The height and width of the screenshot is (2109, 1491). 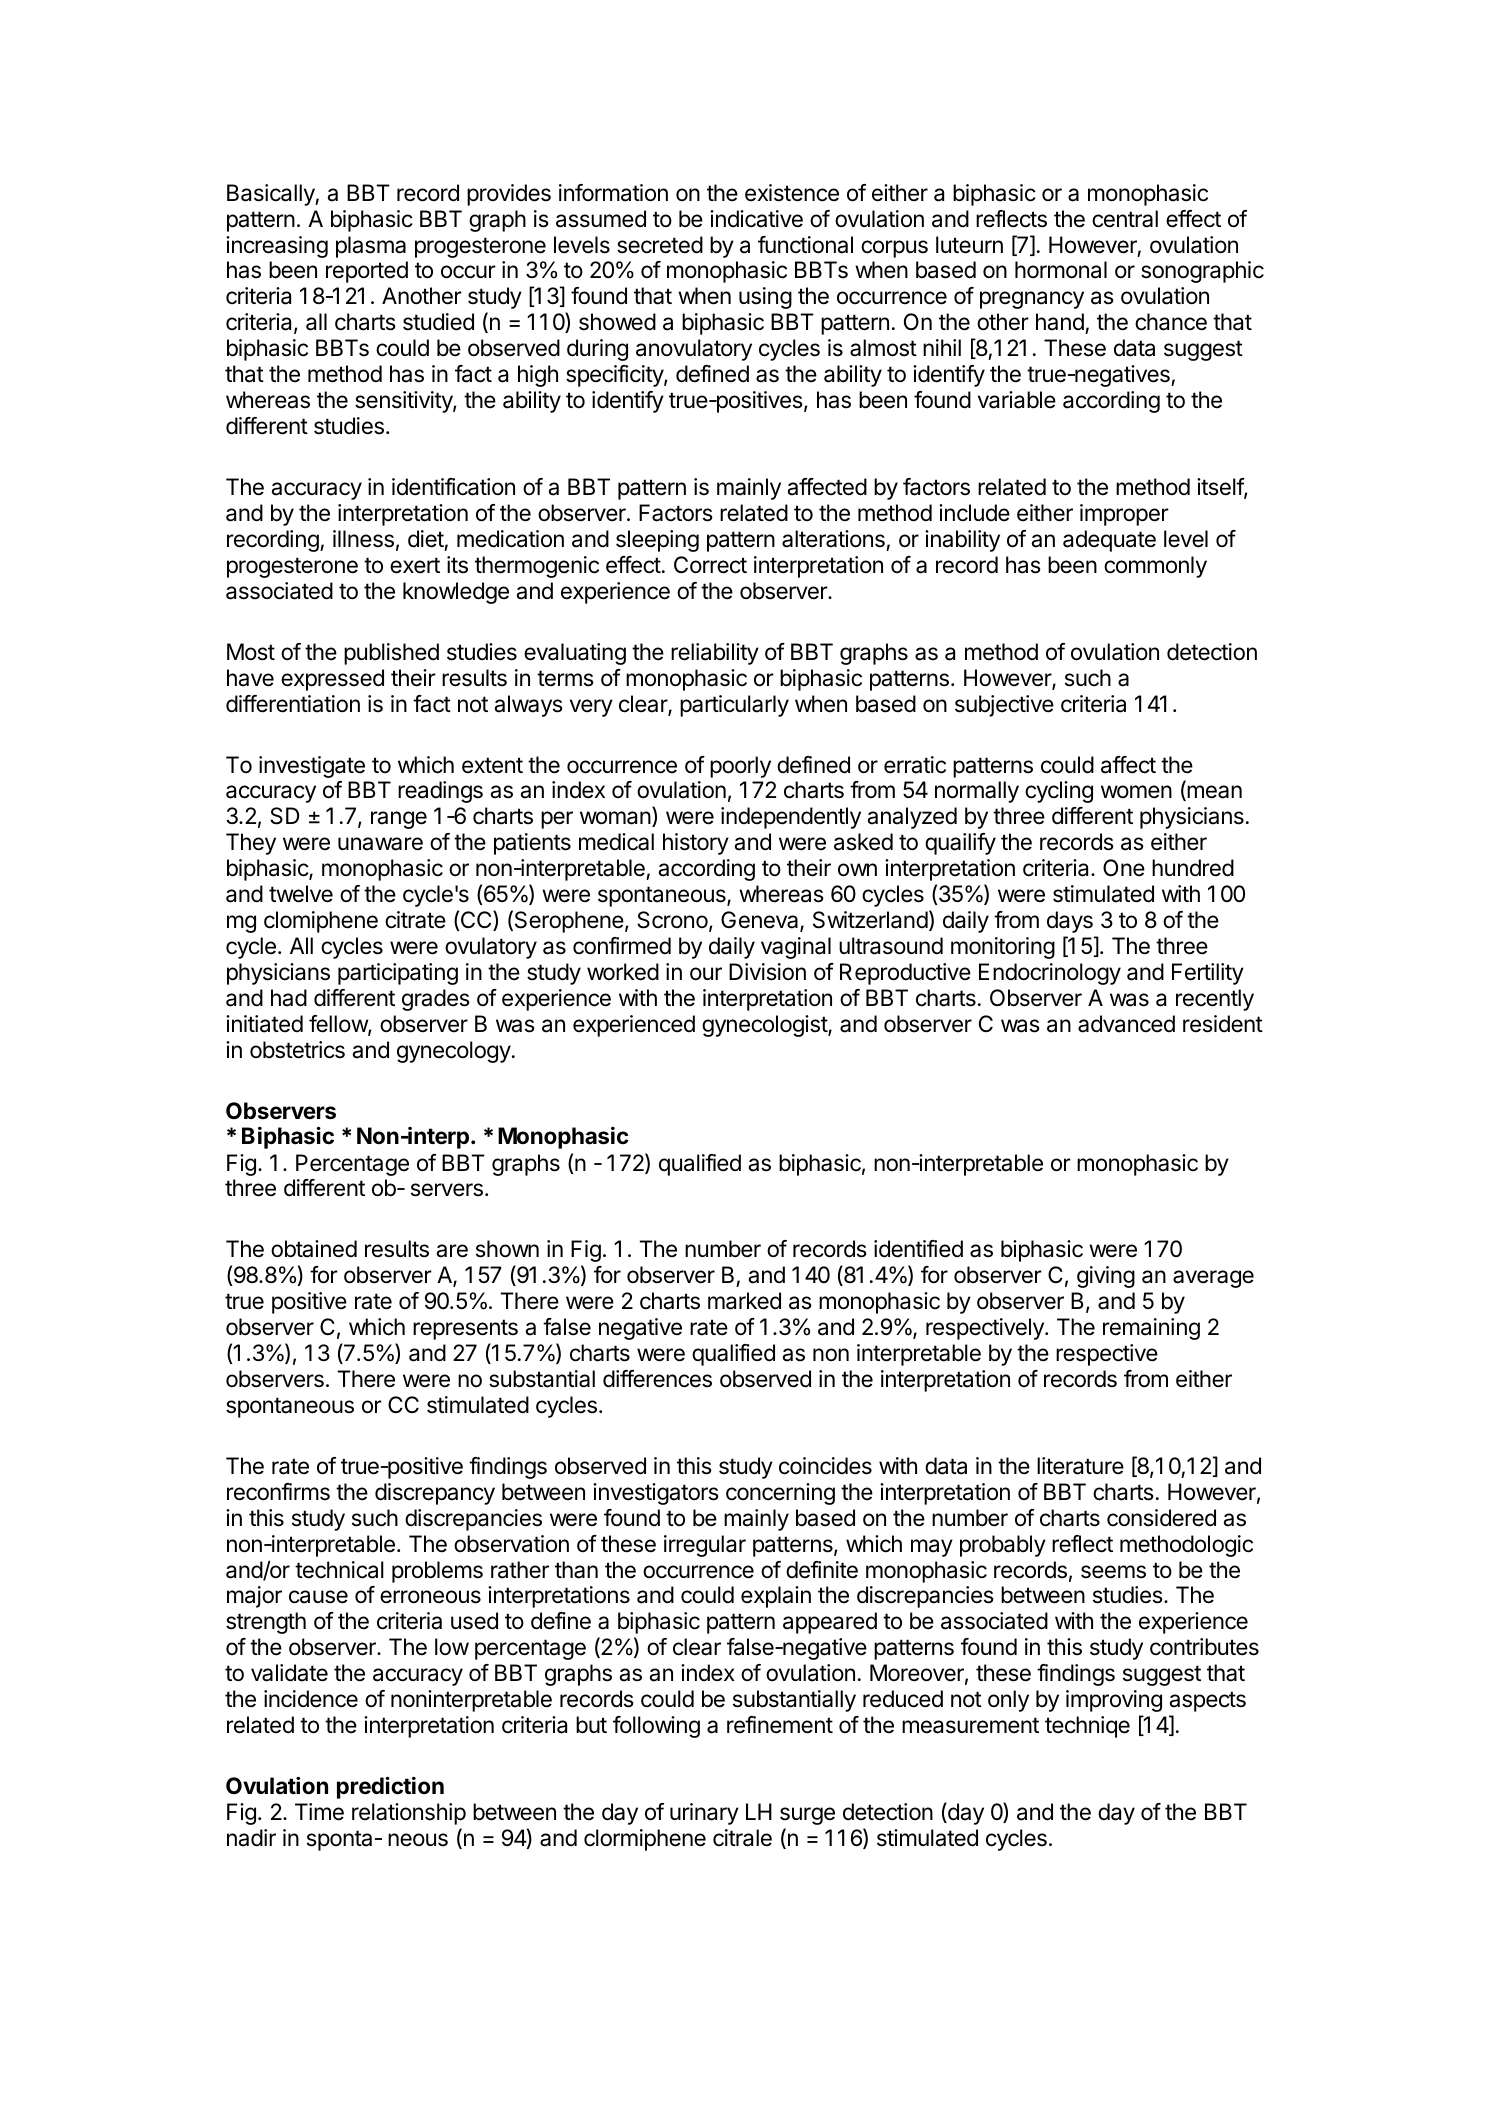 I want to click on plasma, so click(x=371, y=247).
